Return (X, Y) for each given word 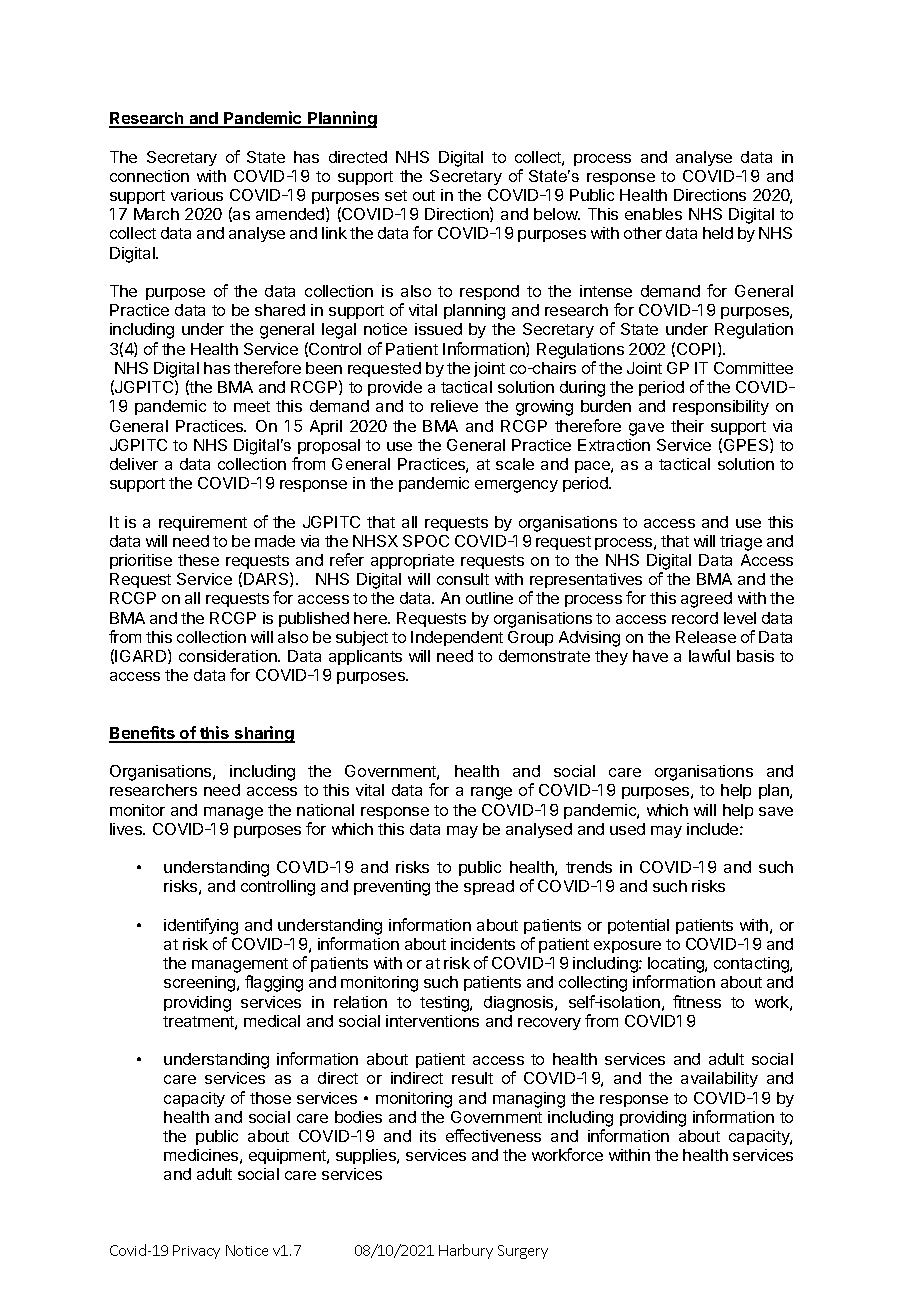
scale (515, 464)
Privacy (196, 1252)
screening (201, 984)
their (687, 426)
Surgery (523, 1252)
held (718, 233)
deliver (134, 464)
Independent (457, 638)
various (197, 195)
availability (719, 1079)
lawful (709, 655)
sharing (264, 734)
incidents (483, 944)
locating (677, 966)
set (396, 195)
